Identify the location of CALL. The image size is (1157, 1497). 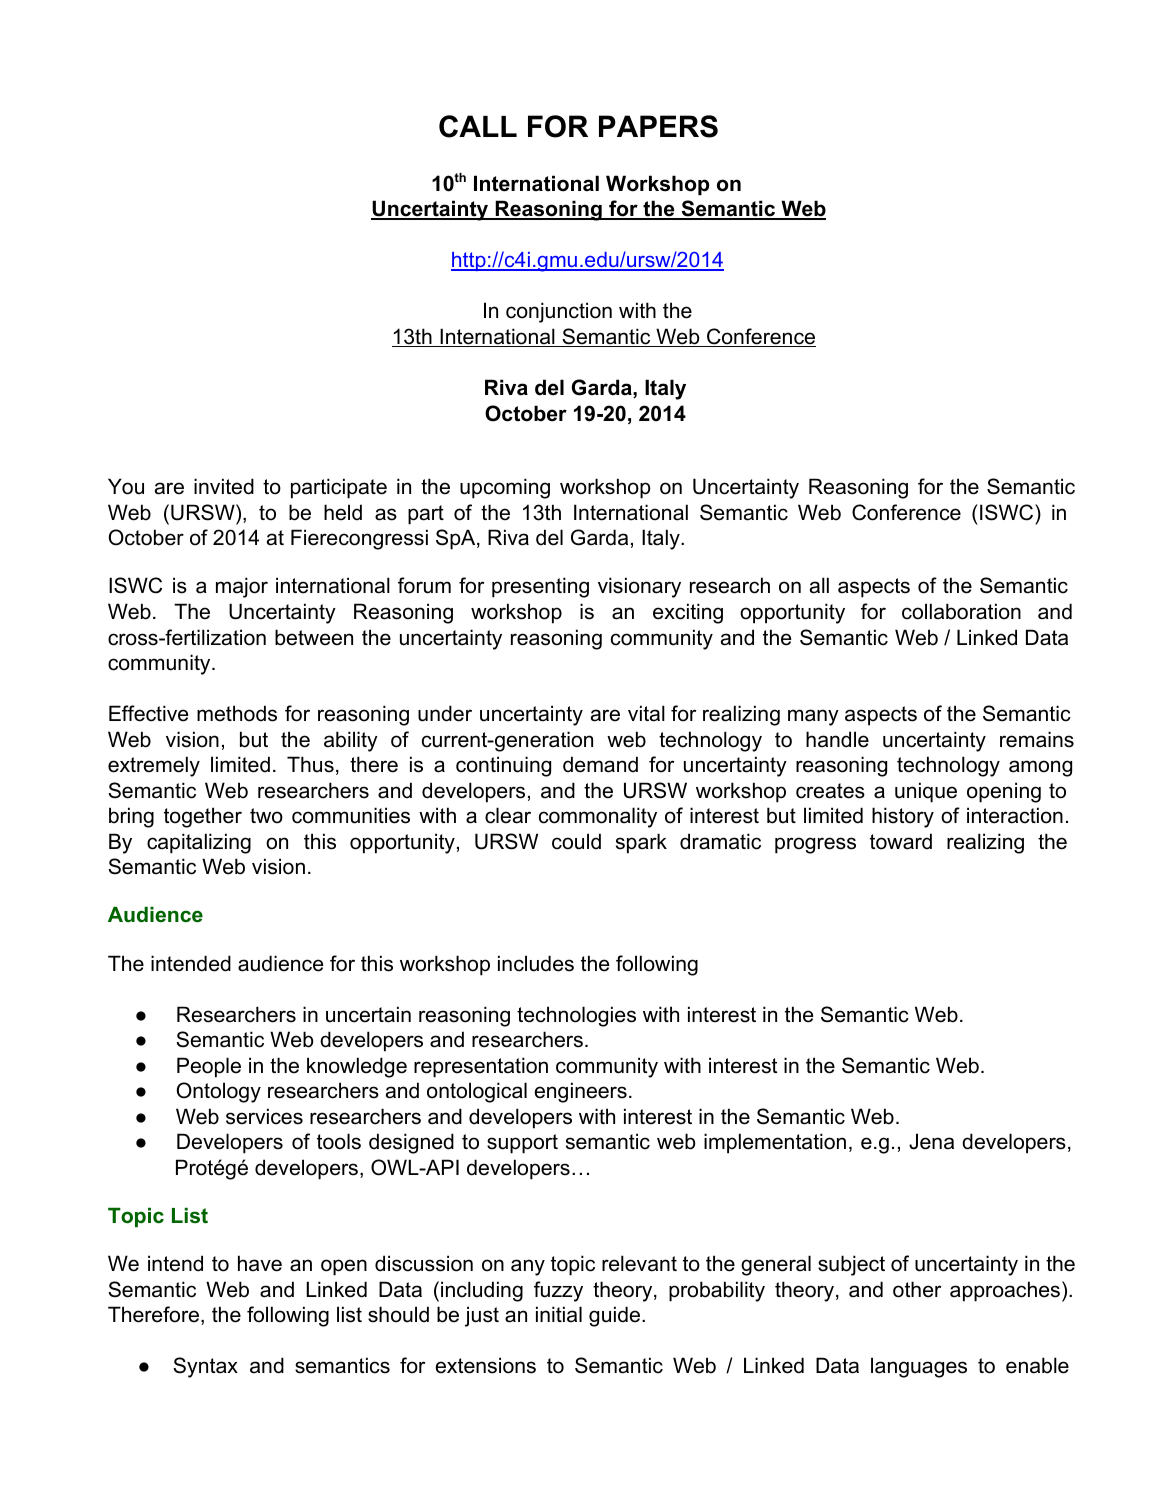
(478, 126).
